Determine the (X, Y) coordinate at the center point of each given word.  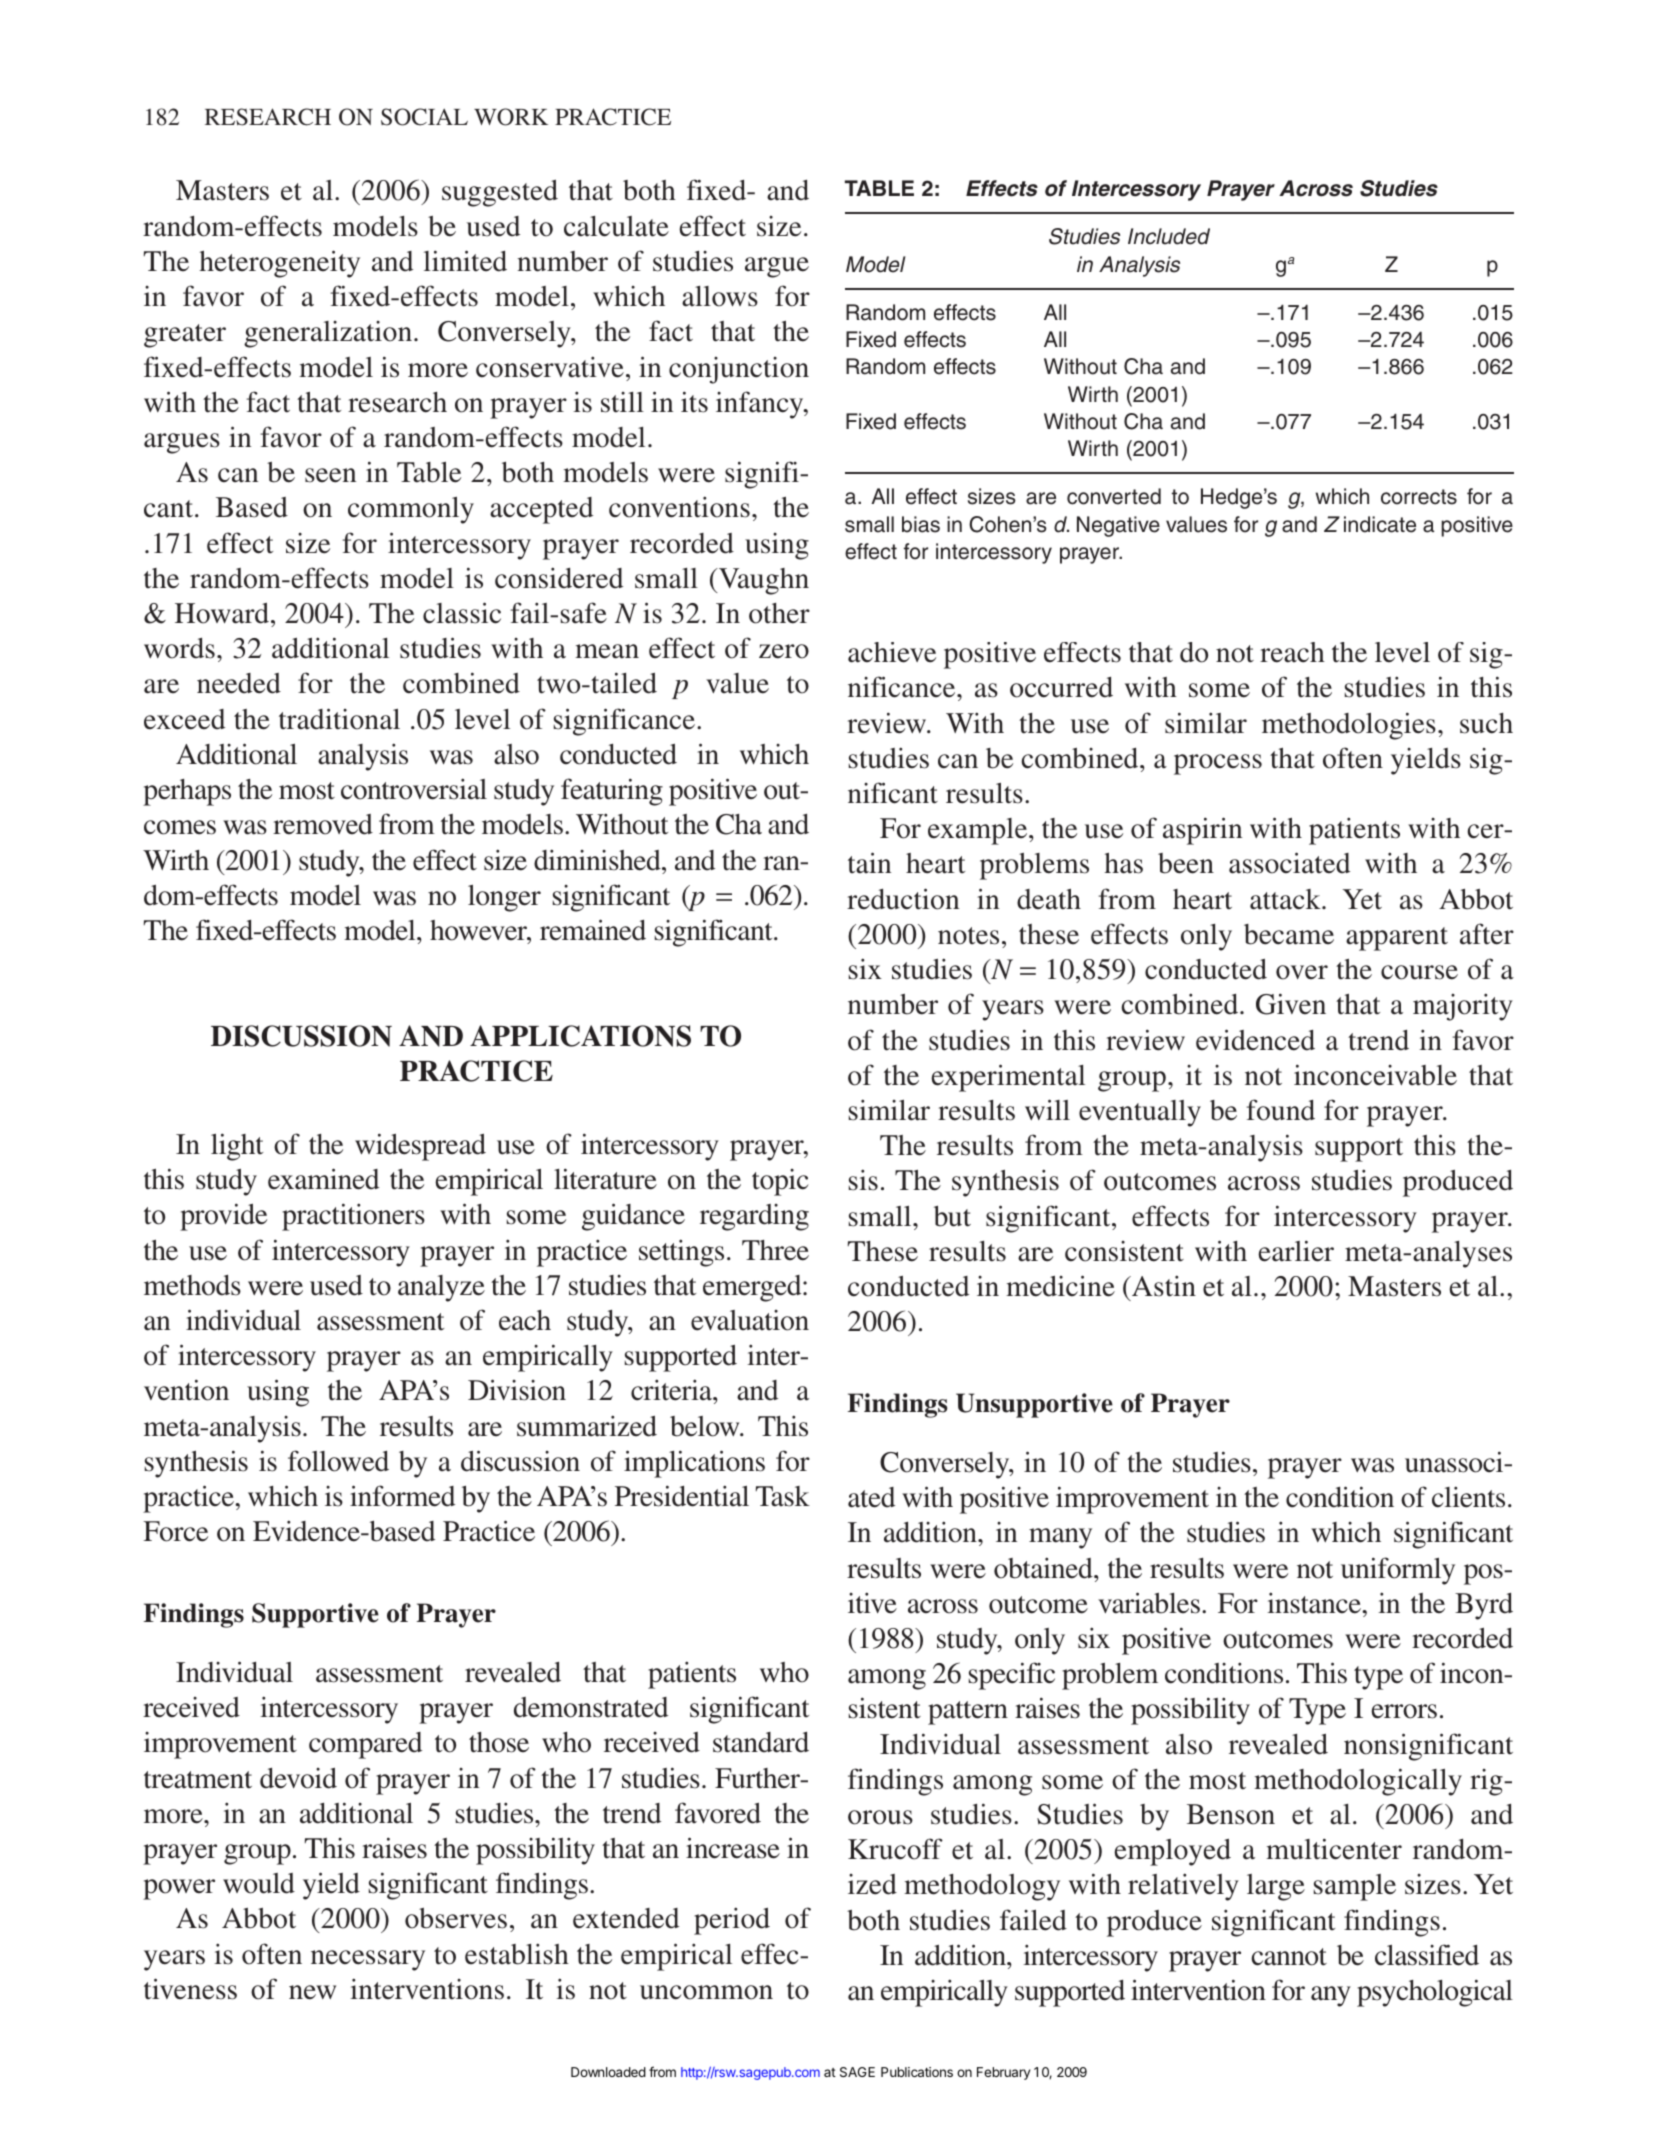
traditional (339, 719)
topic (780, 1182)
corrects (1419, 497)
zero (784, 651)
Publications (917, 2072)
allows (720, 296)
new (312, 1992)
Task (783, 1496)
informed (402, 1496)
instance (1315, 1603)
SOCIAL (424, 117)
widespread (420, 1147)
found (1281, 1110)
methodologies (1349, 726)
